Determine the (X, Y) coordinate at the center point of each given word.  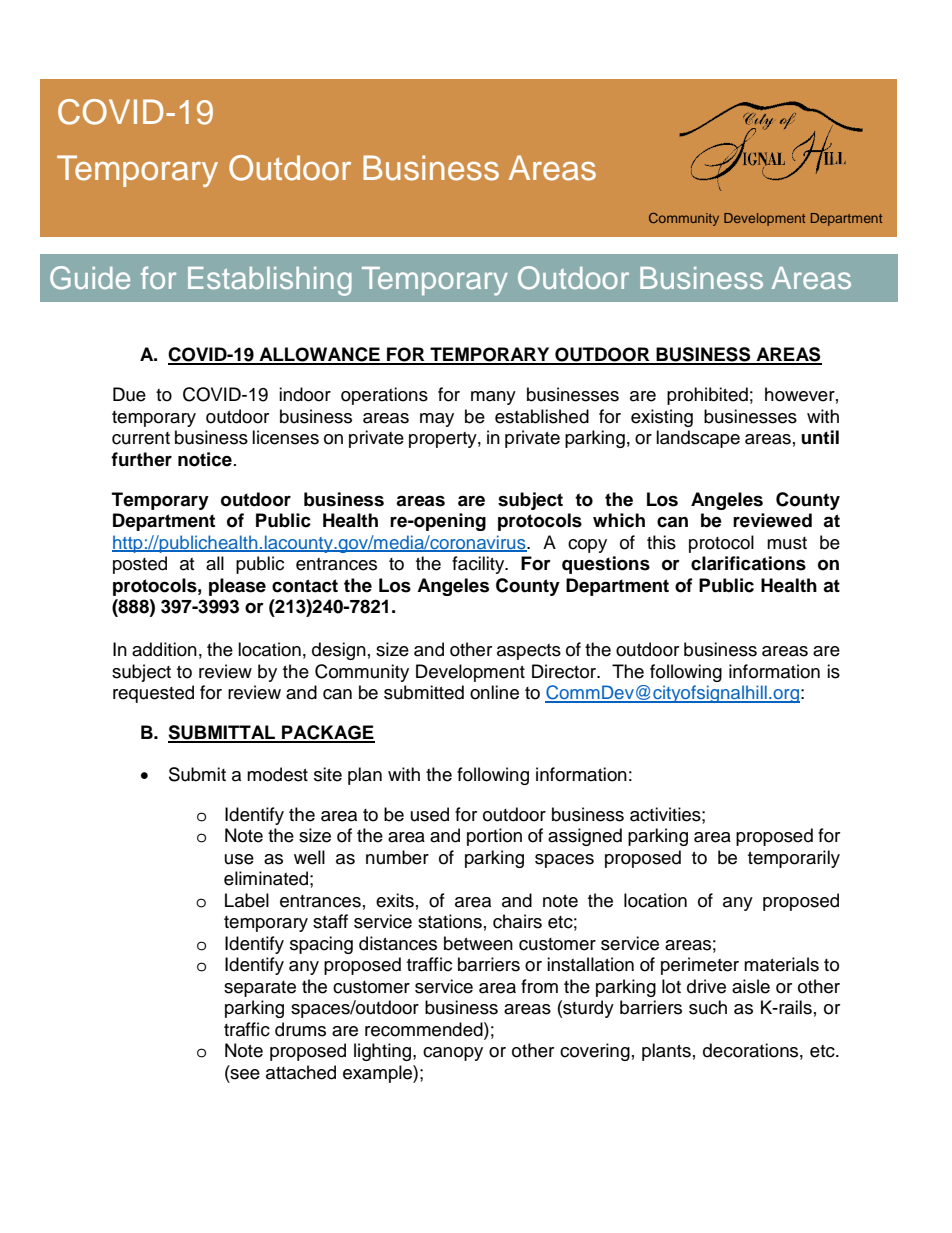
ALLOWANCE (320, 355)
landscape (698, 439)
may (437, 420)
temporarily (794, 859)
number (397, 857)
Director (565, 671)
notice (205, 459)
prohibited (707, 396)
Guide (90, 278)
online (494, 692)
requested (153, 694)
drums (300, 1029)
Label (247, 900)
